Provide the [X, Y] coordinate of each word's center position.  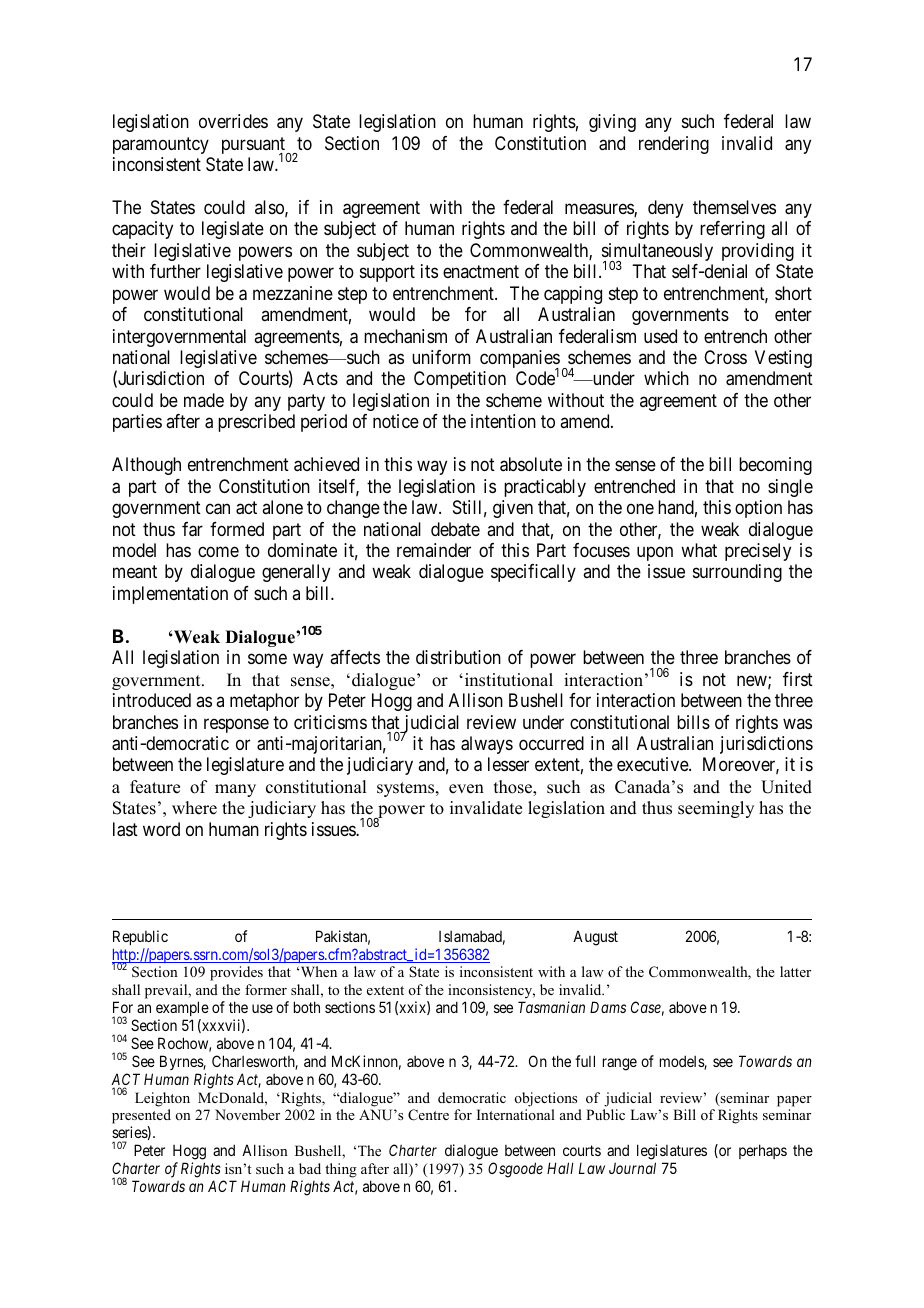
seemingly [716, 809]
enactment [481, 271]
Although [146, 466]
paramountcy [161, 145]
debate [455, 529]
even [466, 789]
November [247, 1114]
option [758, 509]
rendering [674, 145]
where [194, 808]
